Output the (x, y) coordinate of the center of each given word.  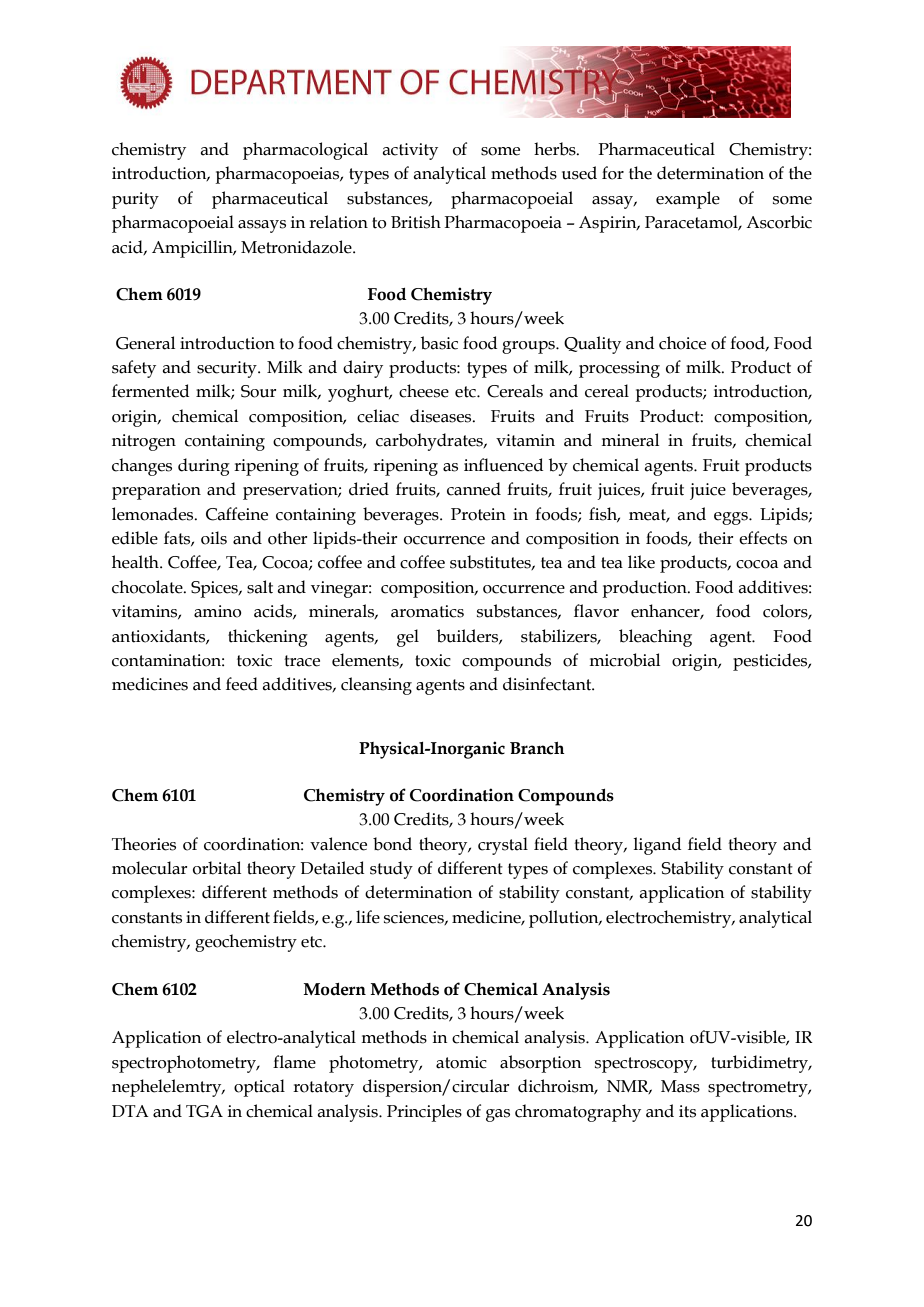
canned (474, 489)
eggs (732, 518)
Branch (537, 748)
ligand (657, 846)
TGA (204, 1111)
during (204, 467)
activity (410, 151)
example (688, 200)
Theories (144, 844)
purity (135, 200)
